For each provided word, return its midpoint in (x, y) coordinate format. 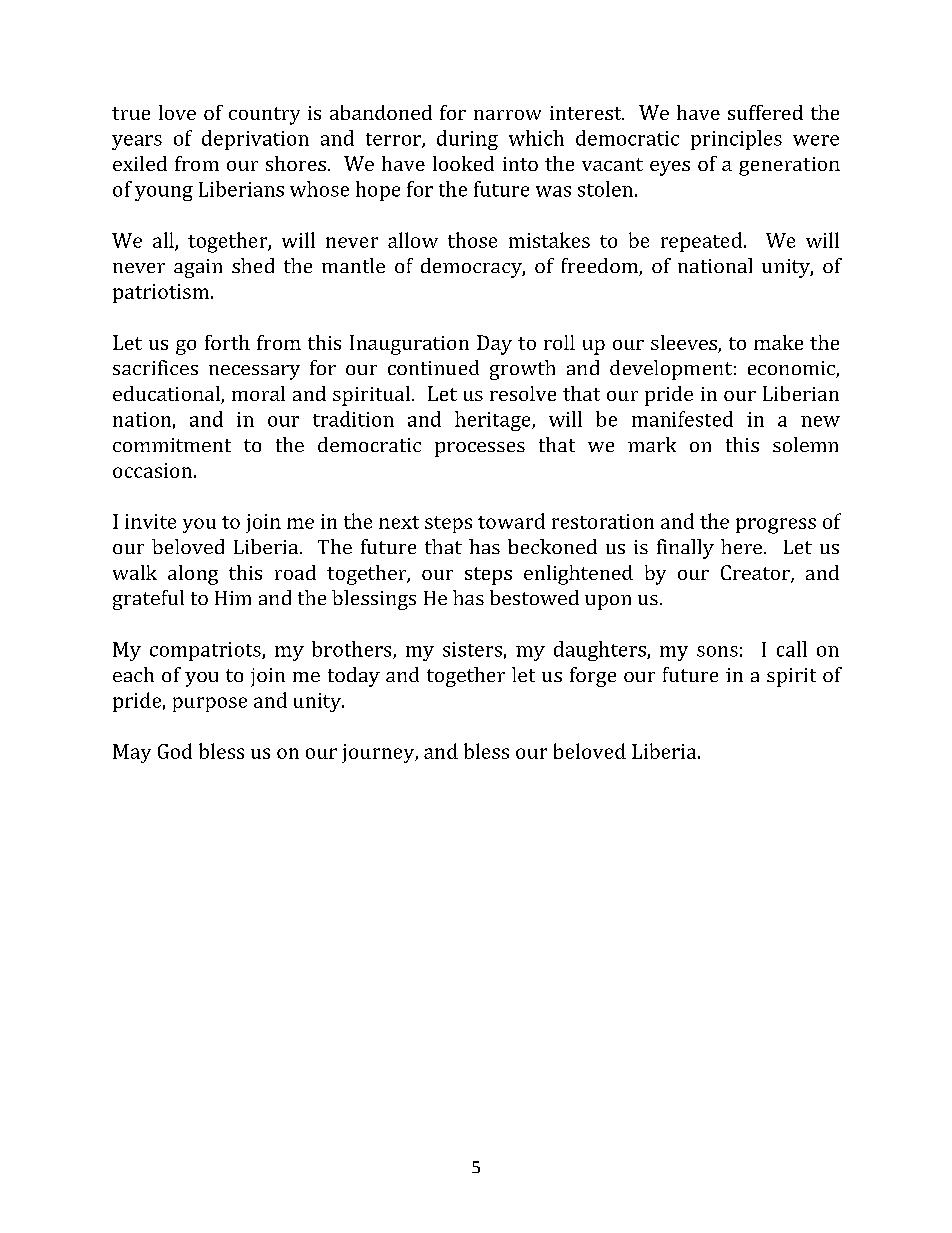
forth (227, 342)
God (175, 751)
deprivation (255, 140)
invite (150, 521)
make (778, 342)
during (467, 140)
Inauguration (409, 345)
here (743, 546)
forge (593, 677)
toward (511, 521)
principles (736, 140)
